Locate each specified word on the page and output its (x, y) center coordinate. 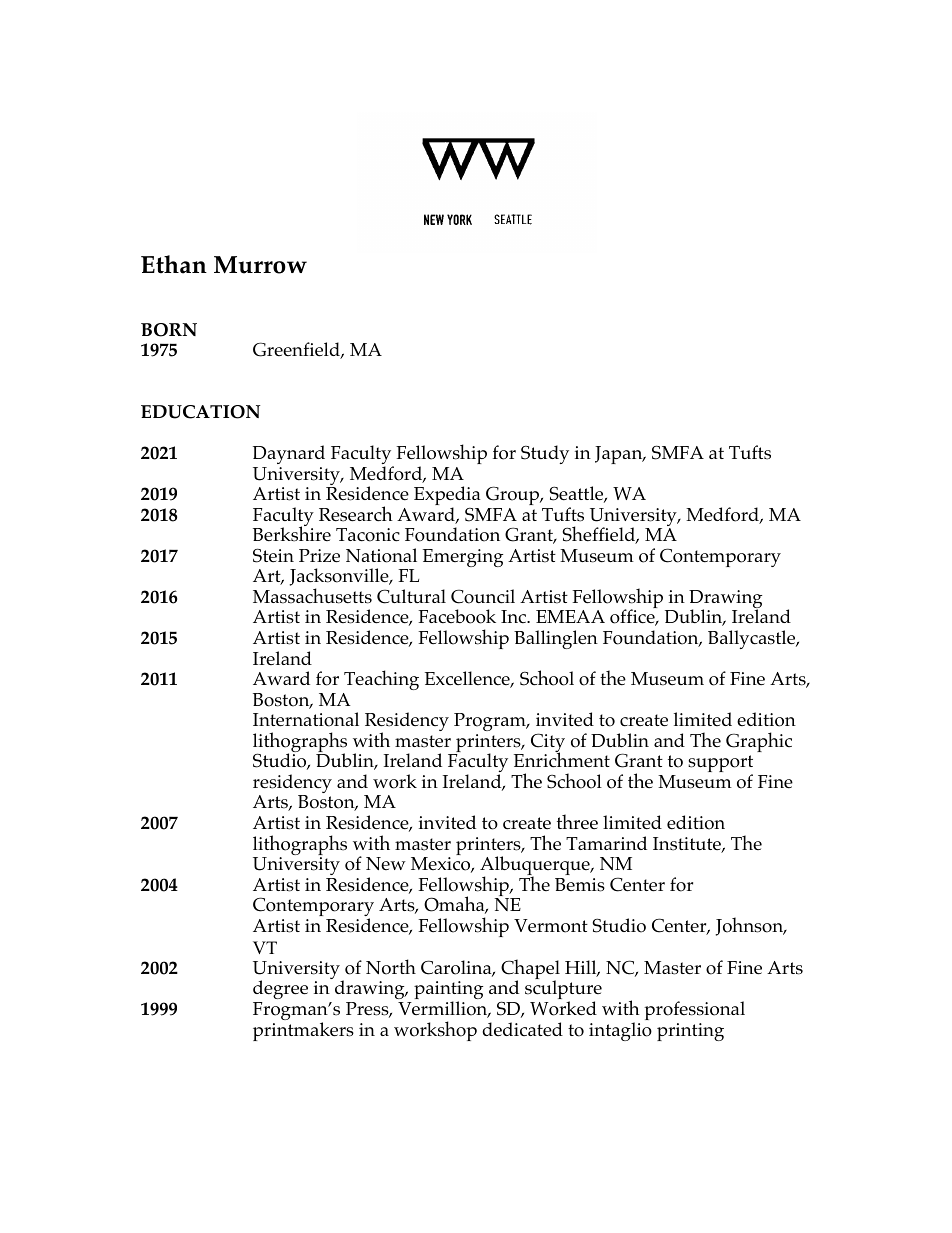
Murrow (260, 265)
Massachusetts (312, 596)
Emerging (463, 558)
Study (545, 454)
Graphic (759, 742)
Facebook (457, 616)
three (577, 821)
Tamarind (606, 843)
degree (280, 991)
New (386, 863)
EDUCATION (200, 412)
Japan (620, 455)
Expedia (447, 497)
